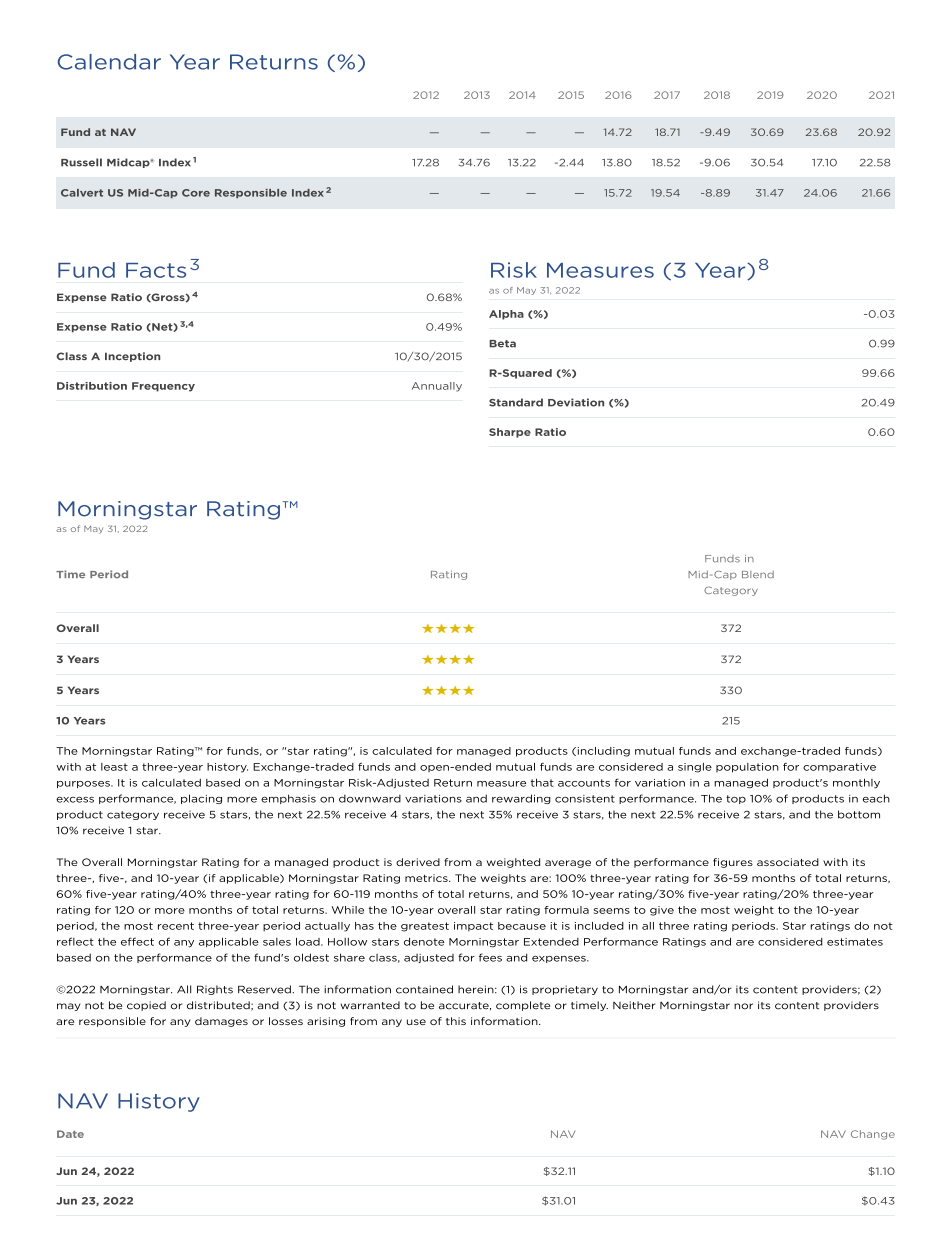  Describe the element at coordinates (521, 799) in the screenshot. I see `rewarding` at that location.
